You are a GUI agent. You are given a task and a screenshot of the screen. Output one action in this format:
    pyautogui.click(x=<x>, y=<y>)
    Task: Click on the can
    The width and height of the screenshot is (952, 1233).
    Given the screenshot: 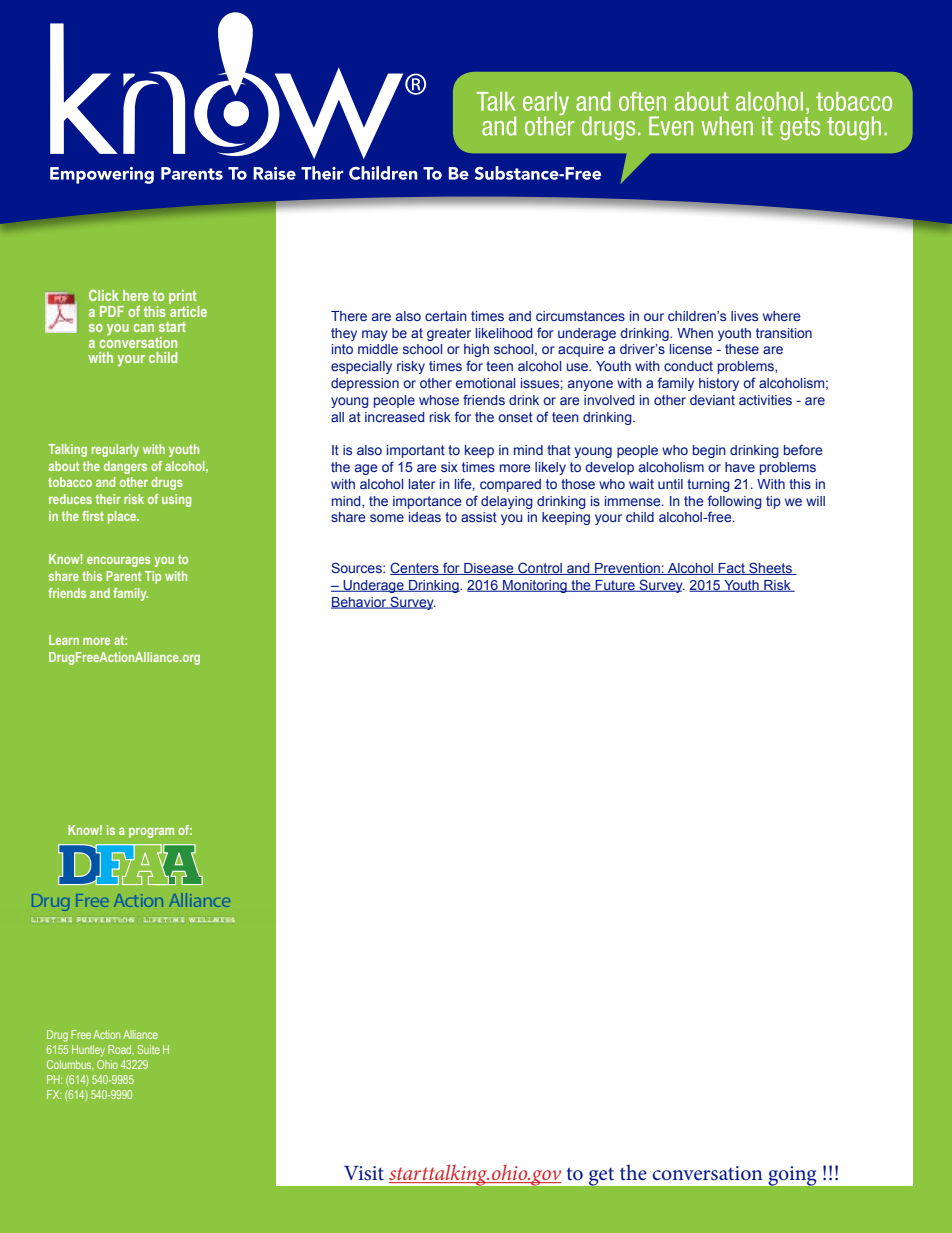 What is the action you would take?
    pyautogui.click(x=143, y=328)
